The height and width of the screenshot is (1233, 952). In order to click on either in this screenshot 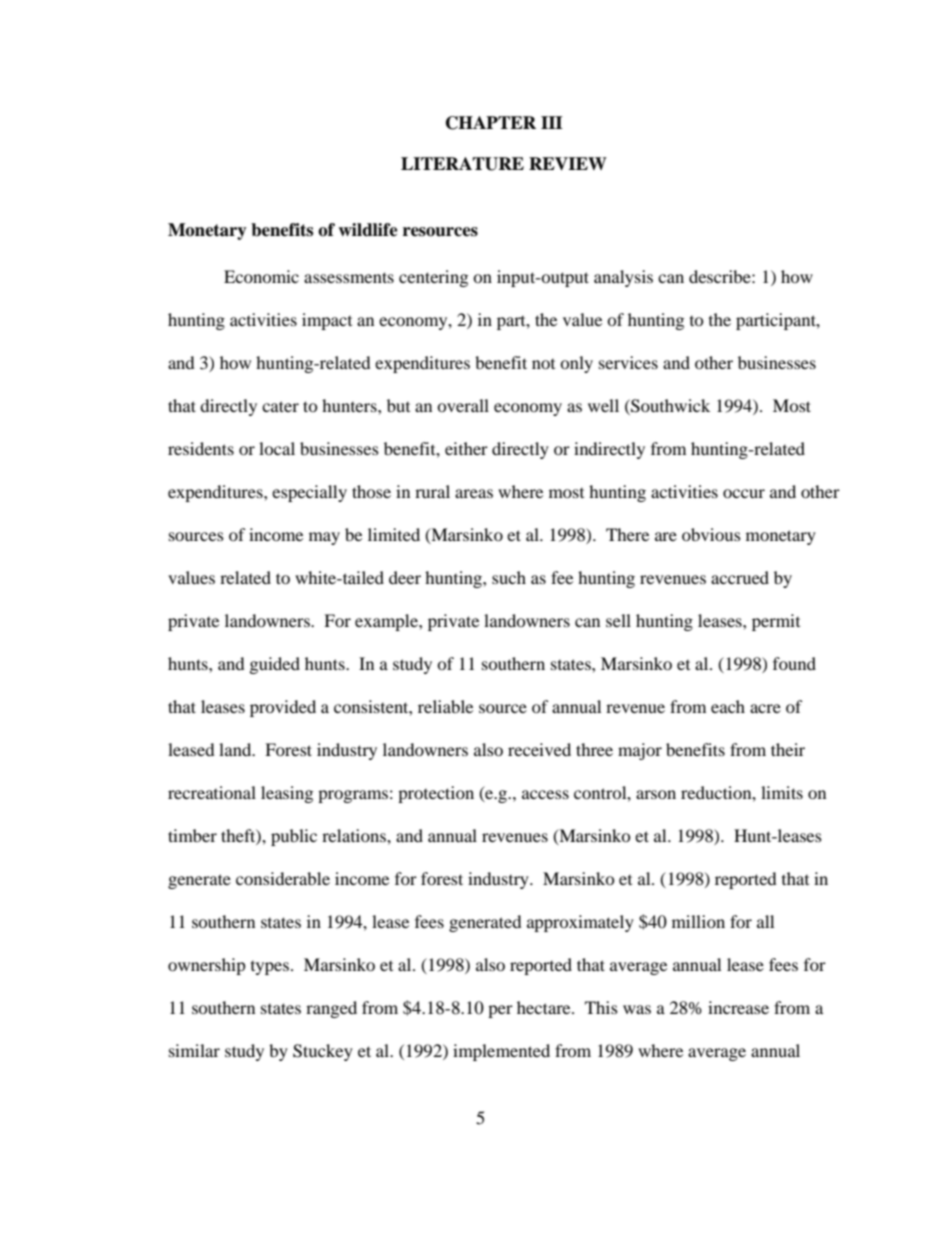, I will do `click(466, 448)`.
